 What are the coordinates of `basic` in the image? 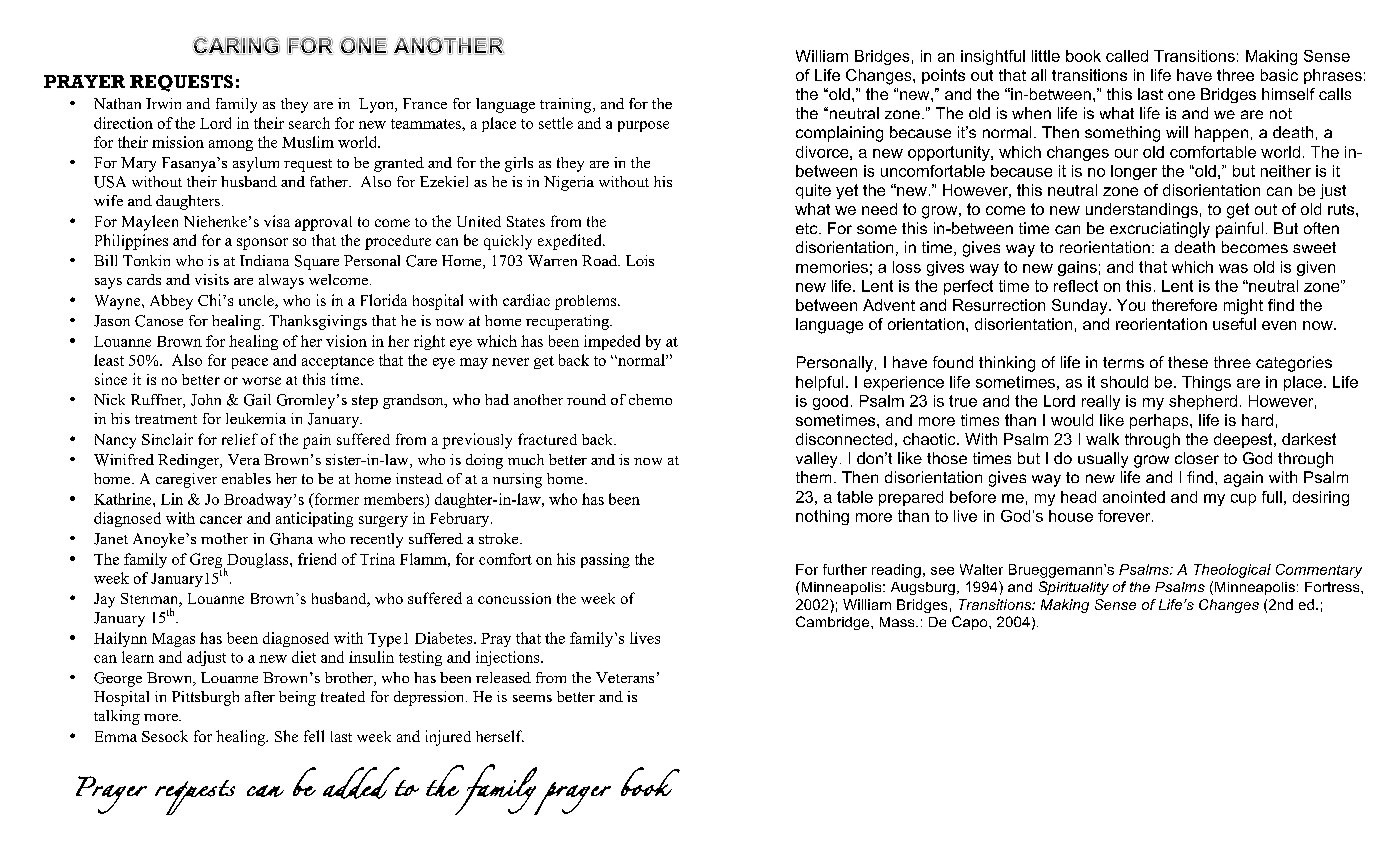 It's located at (1279, 75).
